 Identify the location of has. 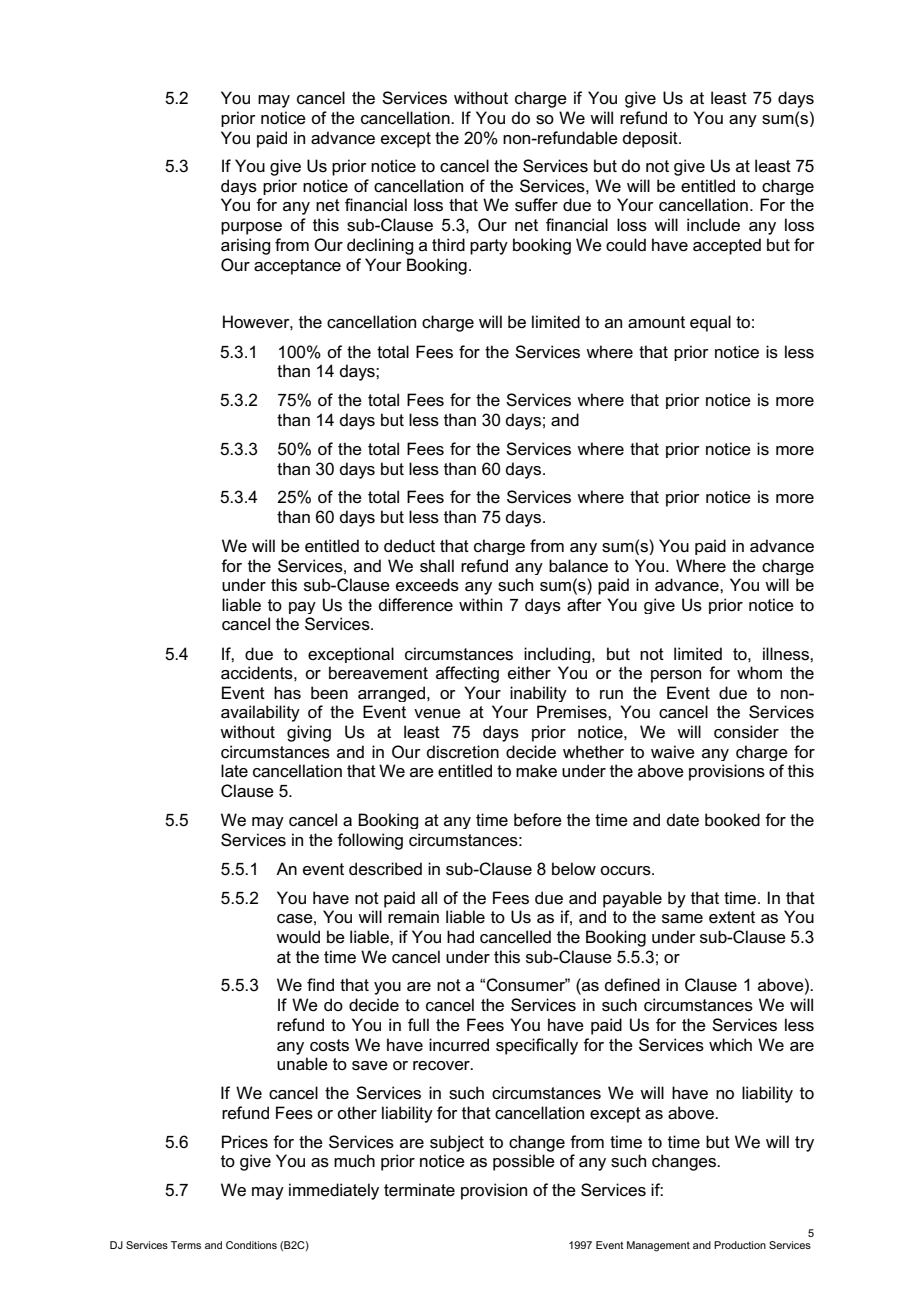
(287, 693).
